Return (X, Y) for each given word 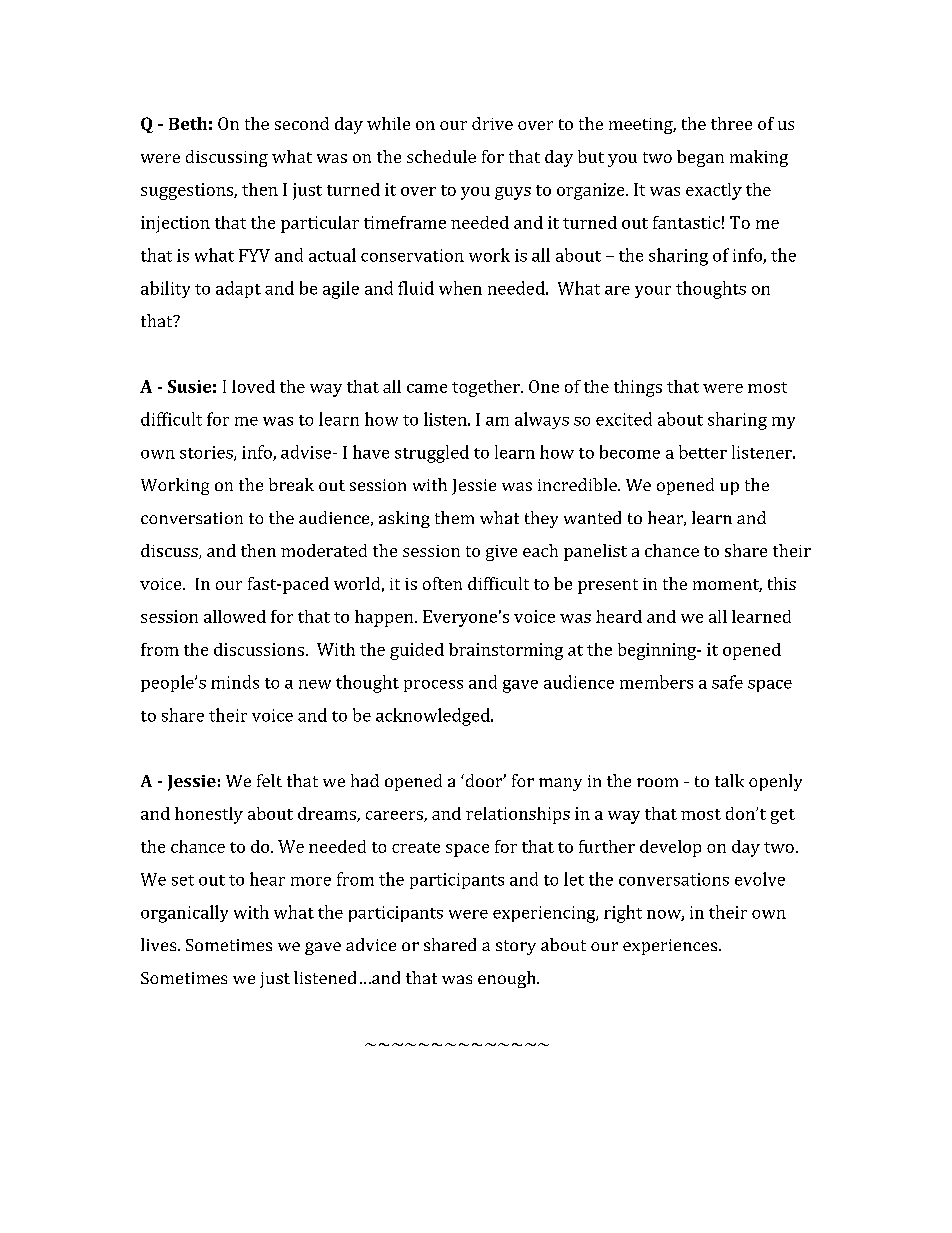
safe (727, 682)
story (516, 947)
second (302, 123)
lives (160, 944)
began (700, 158)
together (487, 388)
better (703, 452)
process (433, 686)
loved (253, 386)
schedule (441, 156)
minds (235, 682)
